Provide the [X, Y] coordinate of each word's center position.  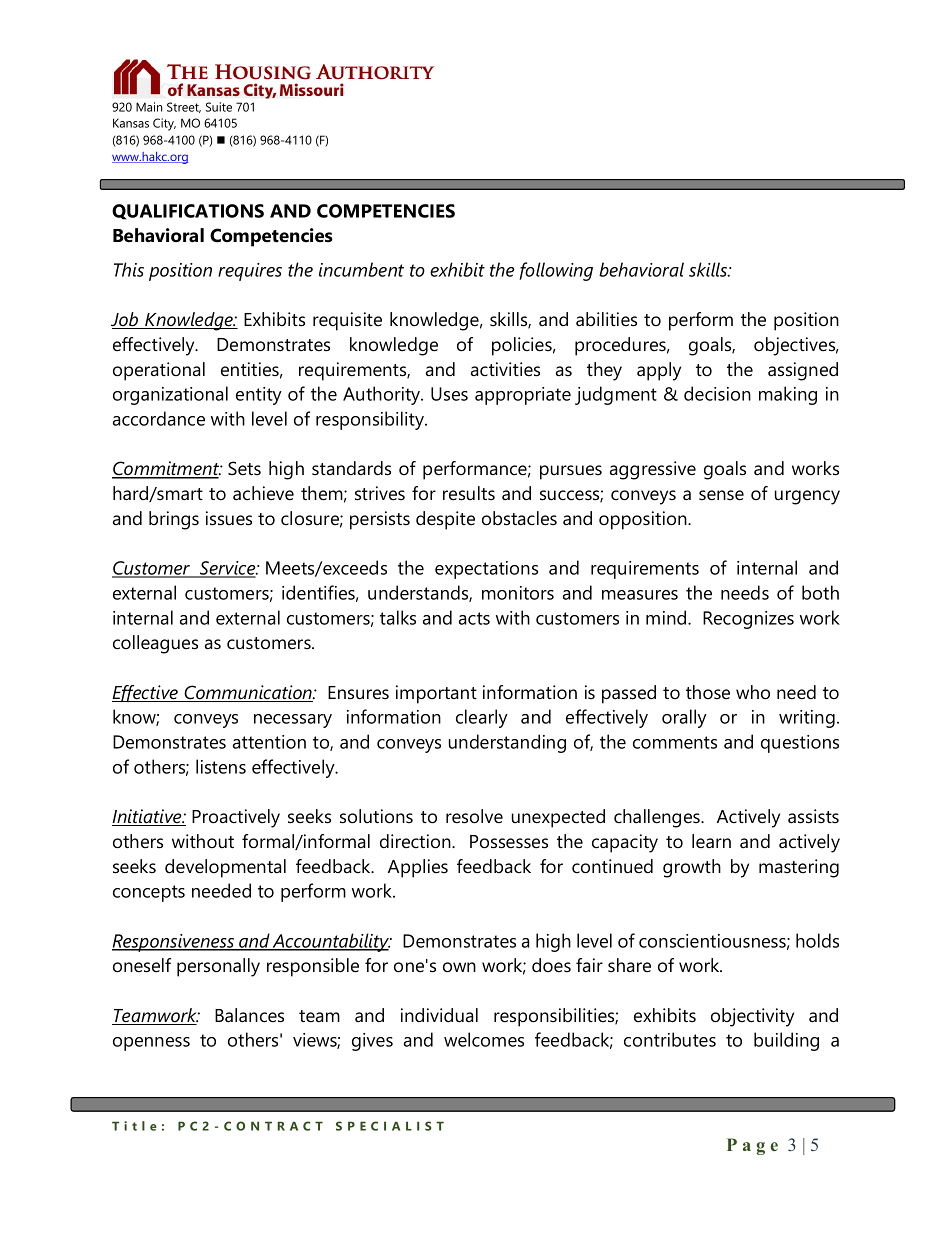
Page [752, 1146]
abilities [606, 319]
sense [721, 495]
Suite [219, 107]
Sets [244, 468]
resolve [474, 816]
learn [711, 841]
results [469, 493]
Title [134, 1126]
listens [221, 766]
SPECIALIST [390, 1126]
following [556, 271]
